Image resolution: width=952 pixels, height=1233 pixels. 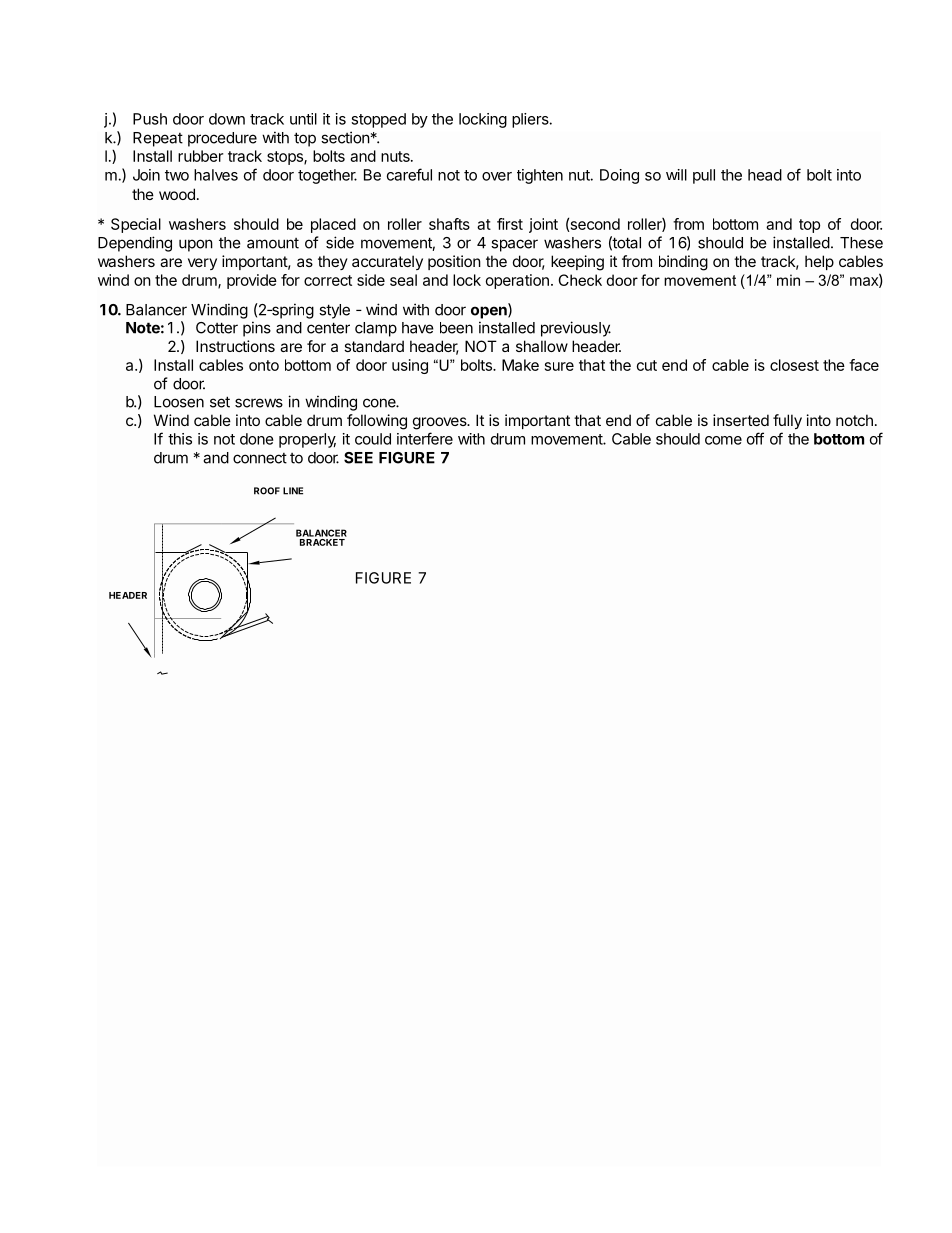 I want to click on grooves, so click(x=441, y=423).
